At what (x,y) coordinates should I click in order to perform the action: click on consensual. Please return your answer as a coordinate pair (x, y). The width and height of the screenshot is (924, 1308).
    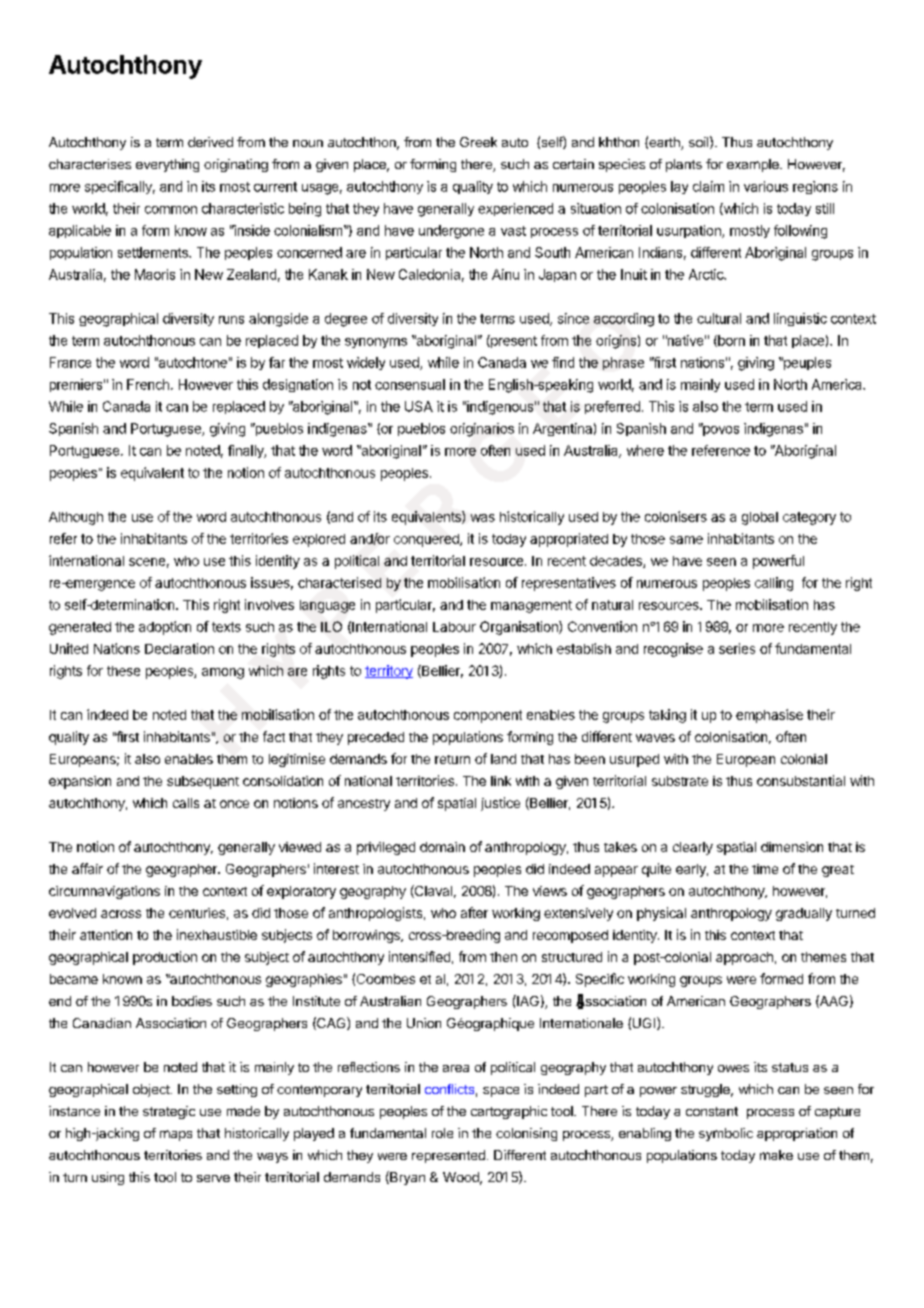
    Looking at the image, I should click on (410, 384).
